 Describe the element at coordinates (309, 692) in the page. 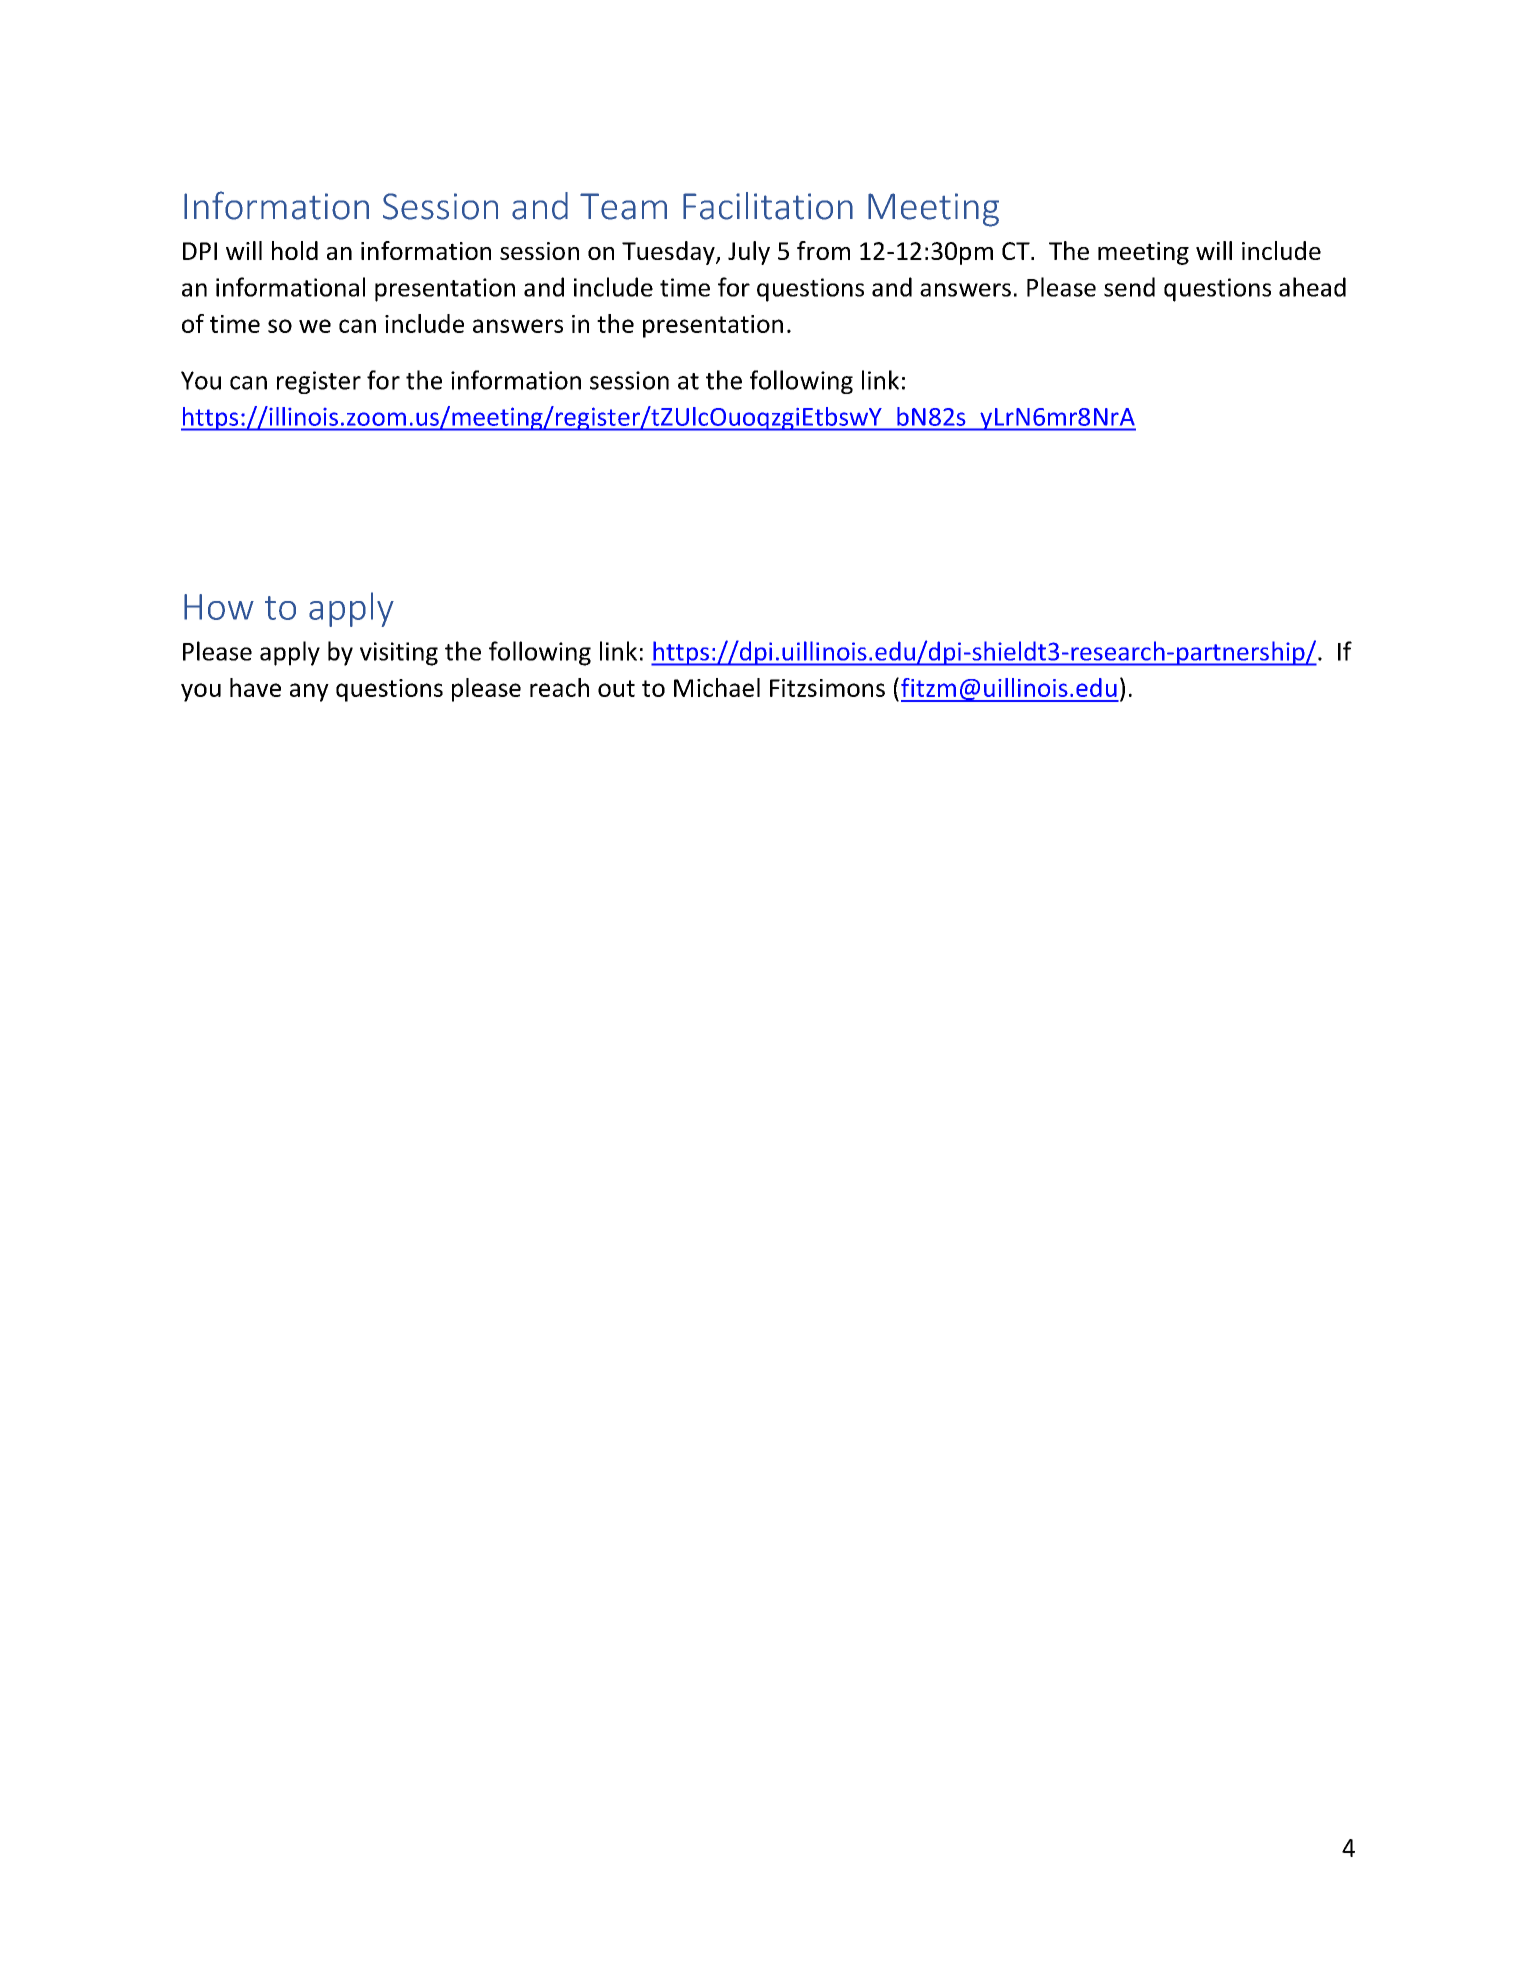

I see `any` at that location.
